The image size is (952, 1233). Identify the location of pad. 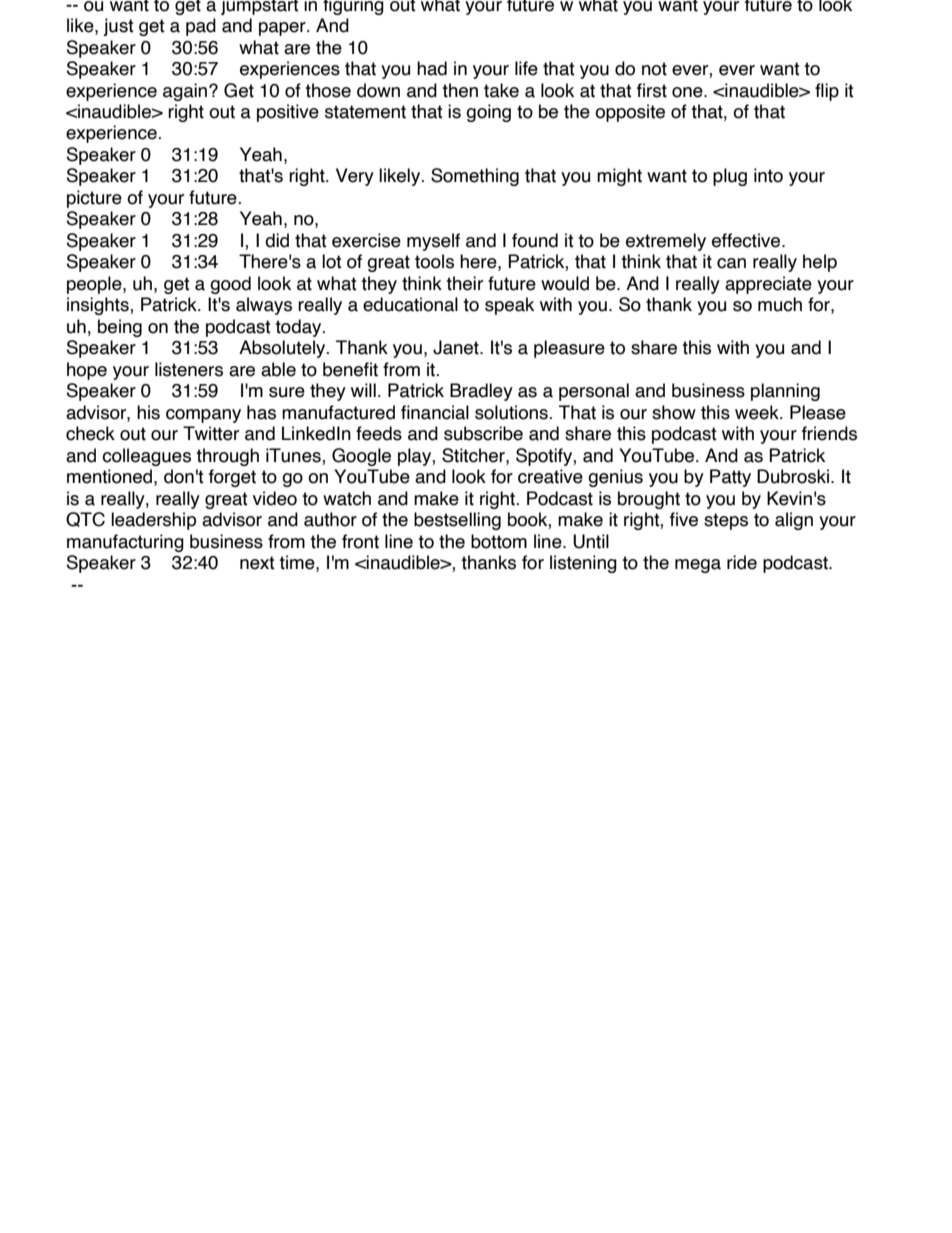
(201, 27).
